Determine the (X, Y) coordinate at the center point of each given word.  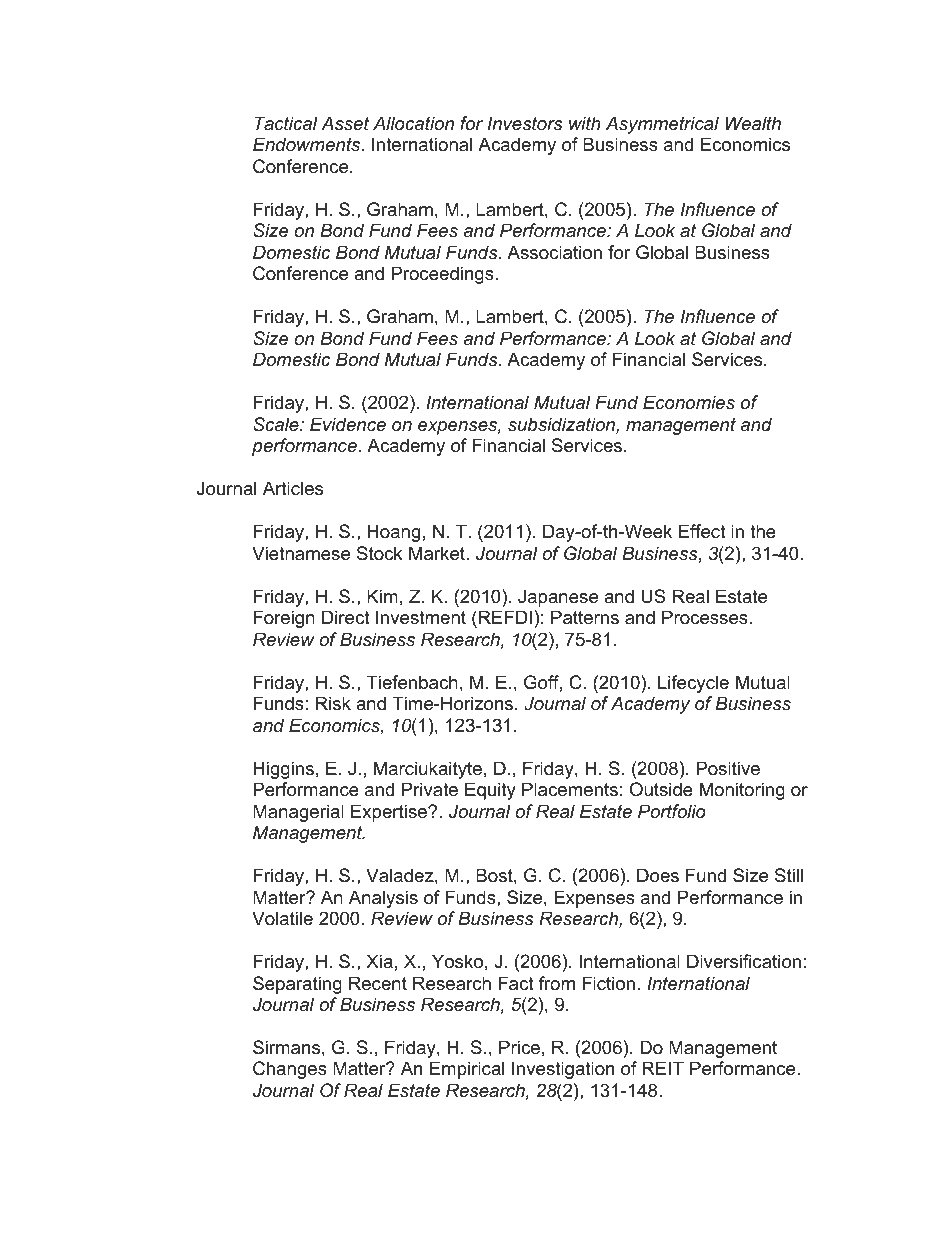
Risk (333, 703)
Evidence (348, 424)
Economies (689, 402)
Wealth (753, 123)
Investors (525, 123)
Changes (290, 1070)
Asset (345, 123)
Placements (570, 789)
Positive (728, 768)
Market (438, 553)
